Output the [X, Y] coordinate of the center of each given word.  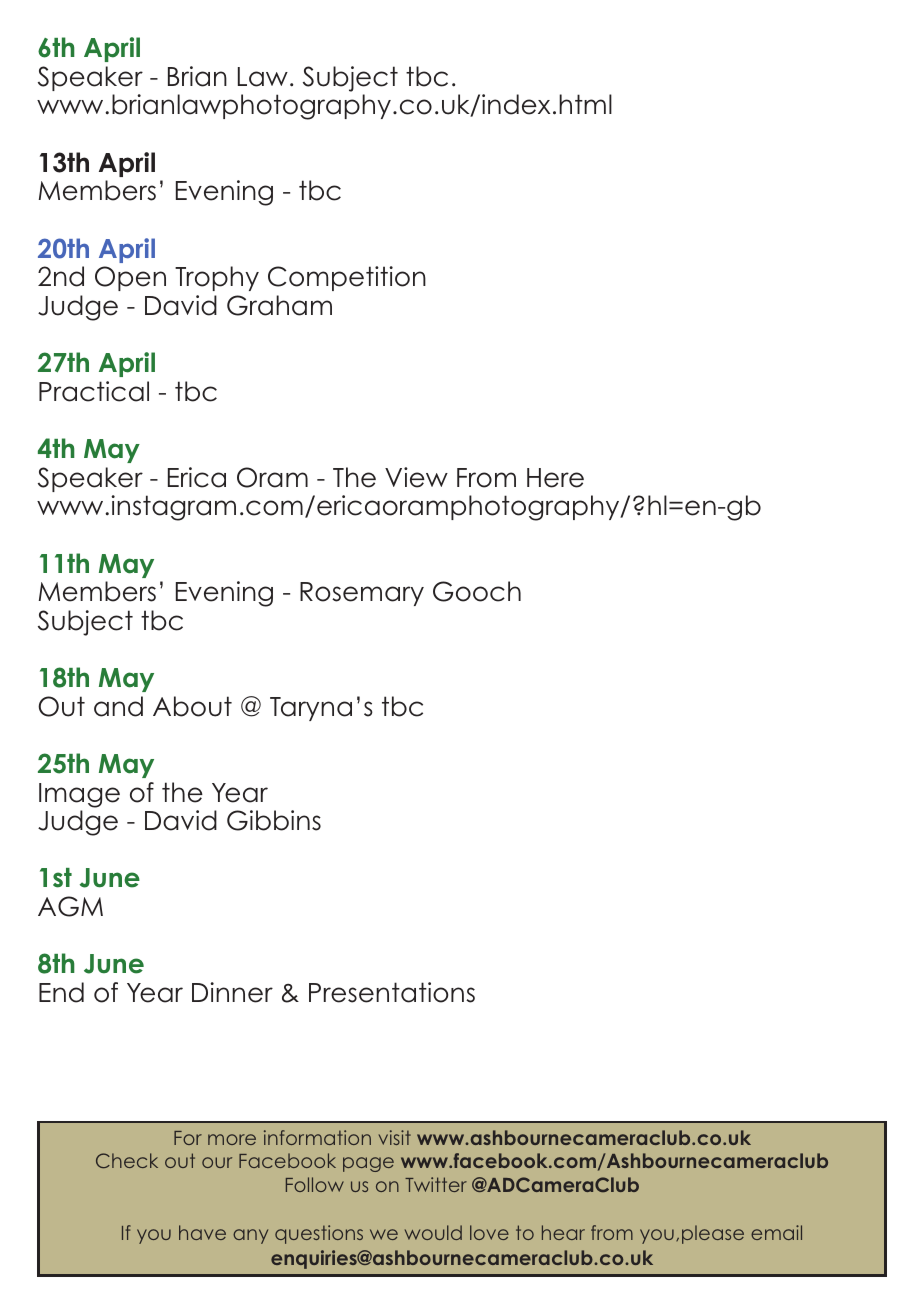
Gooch [477, 591]
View [416, 477]
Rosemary [362, 594]
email [776, 1232]
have [202, 1232]
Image [79, 795]
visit [395, 1137]
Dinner [232, 992]
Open [130, 278]
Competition [347, 278]
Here [555, 478]
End [61, 992]
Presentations [392, 992]
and [118, 706]
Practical [94, 391]
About [192, 706]
